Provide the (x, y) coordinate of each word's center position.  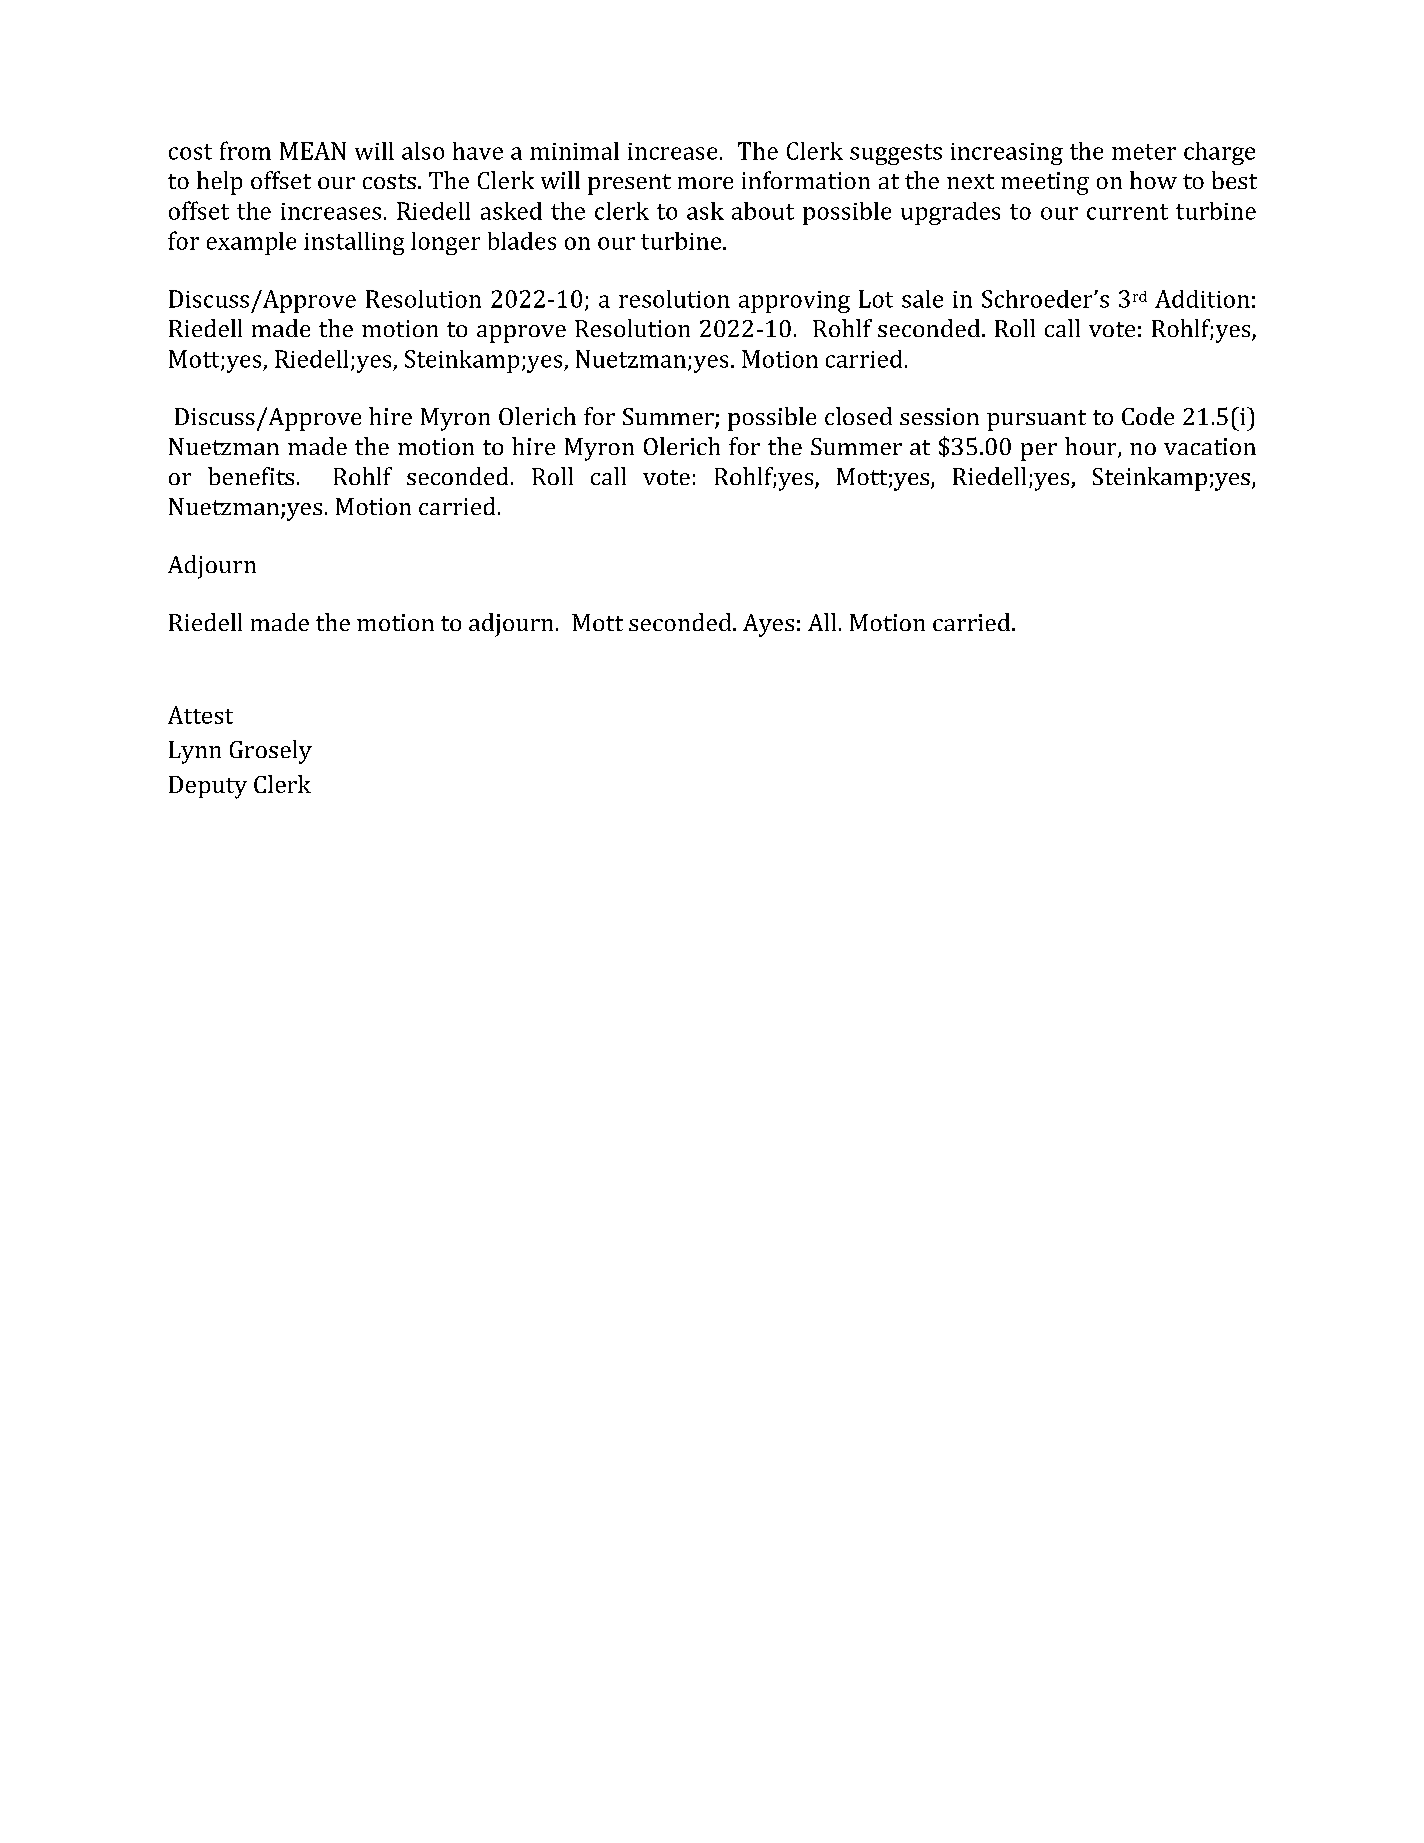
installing (354, 243)
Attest (200, 715)
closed (858, 416)
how (1153, 180)
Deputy (208, 787)
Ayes (768, 625)
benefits (251, 476)
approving (794, 302)
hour (1092, 447)
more (705, 183)
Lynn (195, 752)
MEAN (313, 151)
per (1039, 452)
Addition (1202, 299)
